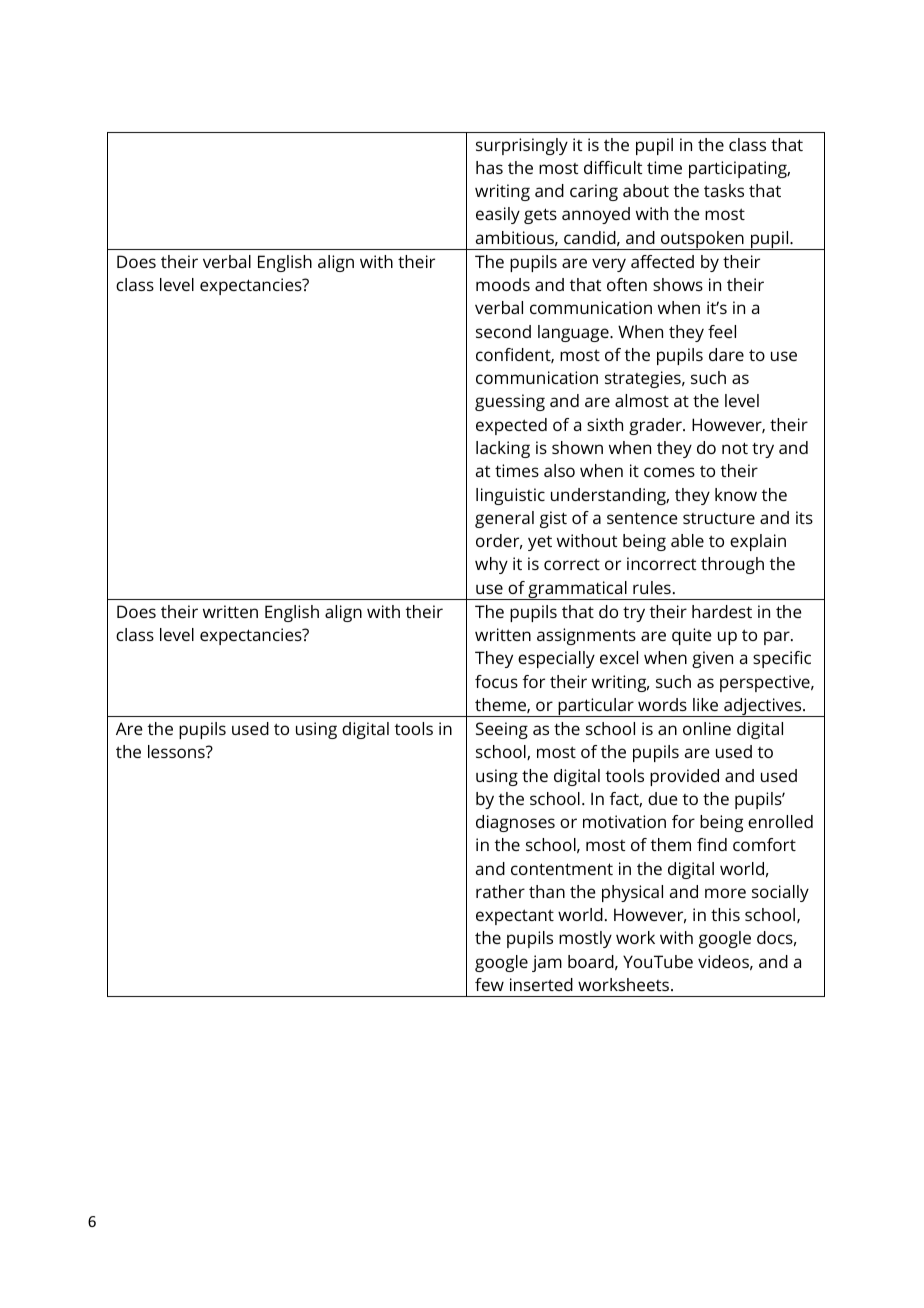 The height and width of the image is (1308, 924). What do you see at coordinates (489, 984) in the image?
I see `few` at bounding box center [489, 984].
